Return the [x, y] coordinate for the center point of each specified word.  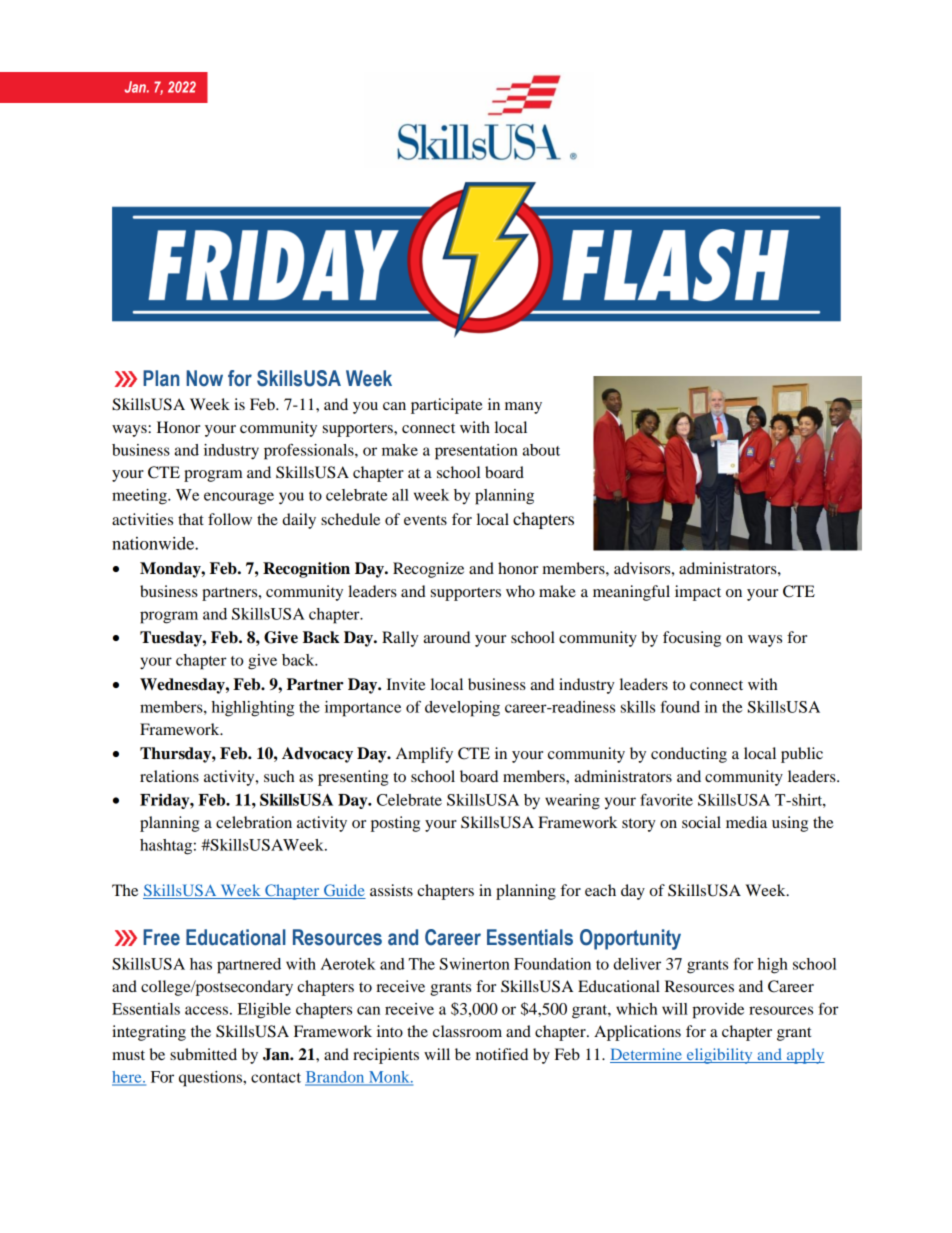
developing [462, 709]
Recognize [428, 570]
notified [502, 1054]
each [600, 890]
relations [169, 776]
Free [161, 937]
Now [204, 378]
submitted [203, 1054]
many [523, 408]
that [191, 519]
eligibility [720, 1056]
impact [698, 593]
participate [447, 406]
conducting [689, 755]
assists [391, 890]
